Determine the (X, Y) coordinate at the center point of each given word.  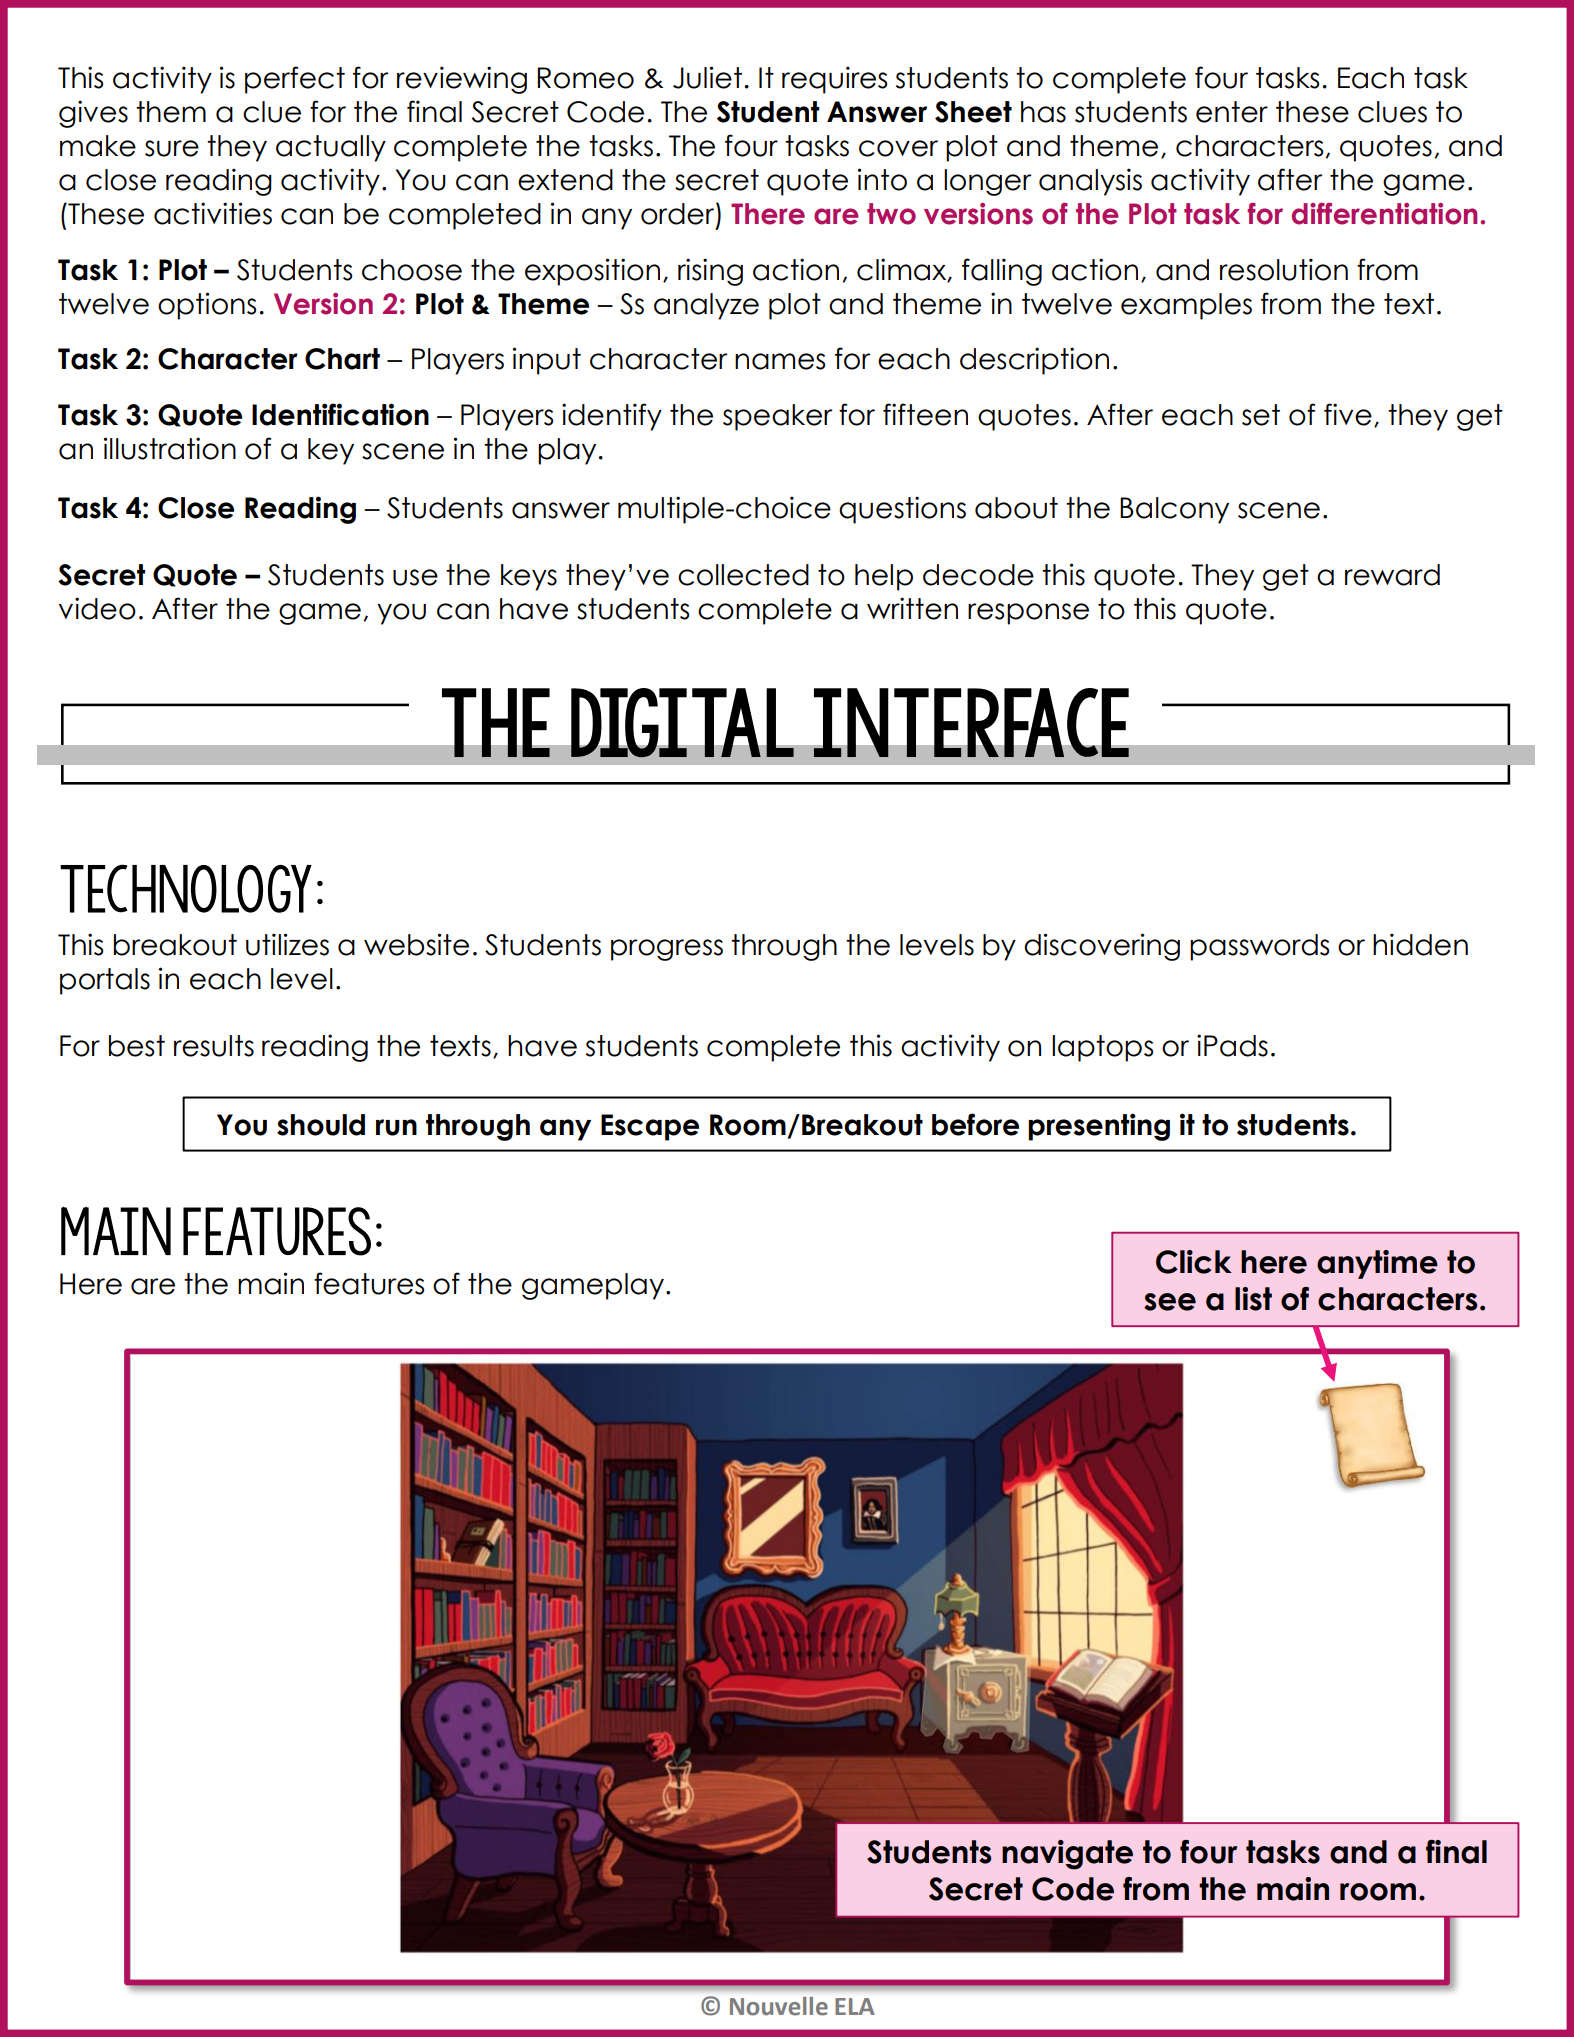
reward (1392, 575)
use (415, 577)
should (321, 1125)
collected (743, 575)
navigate (1067, 1855)
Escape (650, 1127)
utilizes (287, 944)
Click (1194, 1262)
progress (667, 950)
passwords (1259, 947)
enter (1232, 112)
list (1253, 1299)
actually (331, 148)
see (1170, 1302)
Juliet (707, 77)
